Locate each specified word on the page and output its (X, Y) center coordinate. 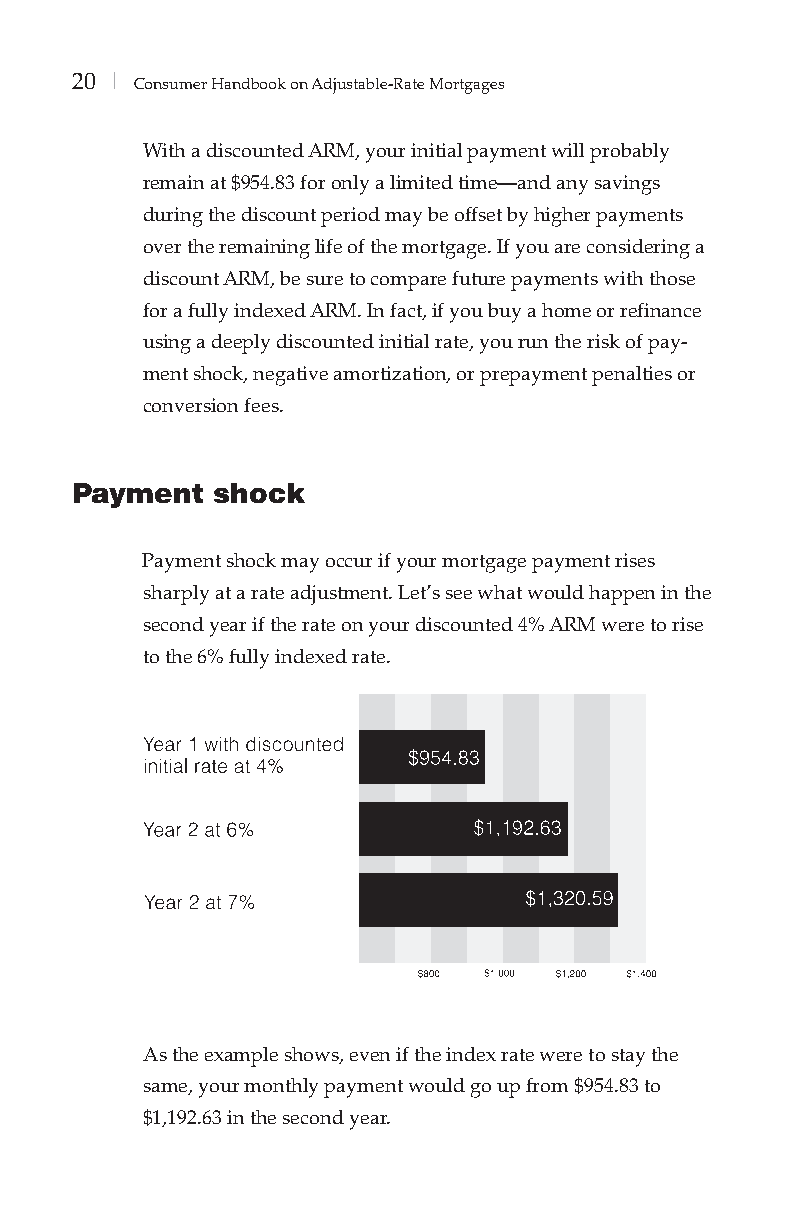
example (241, 1057)
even (370, 1056)
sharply (176, 595)
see (459, 594)
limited (421, 182)
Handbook (249, 83)
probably (629, 153)
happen (622, 595)
